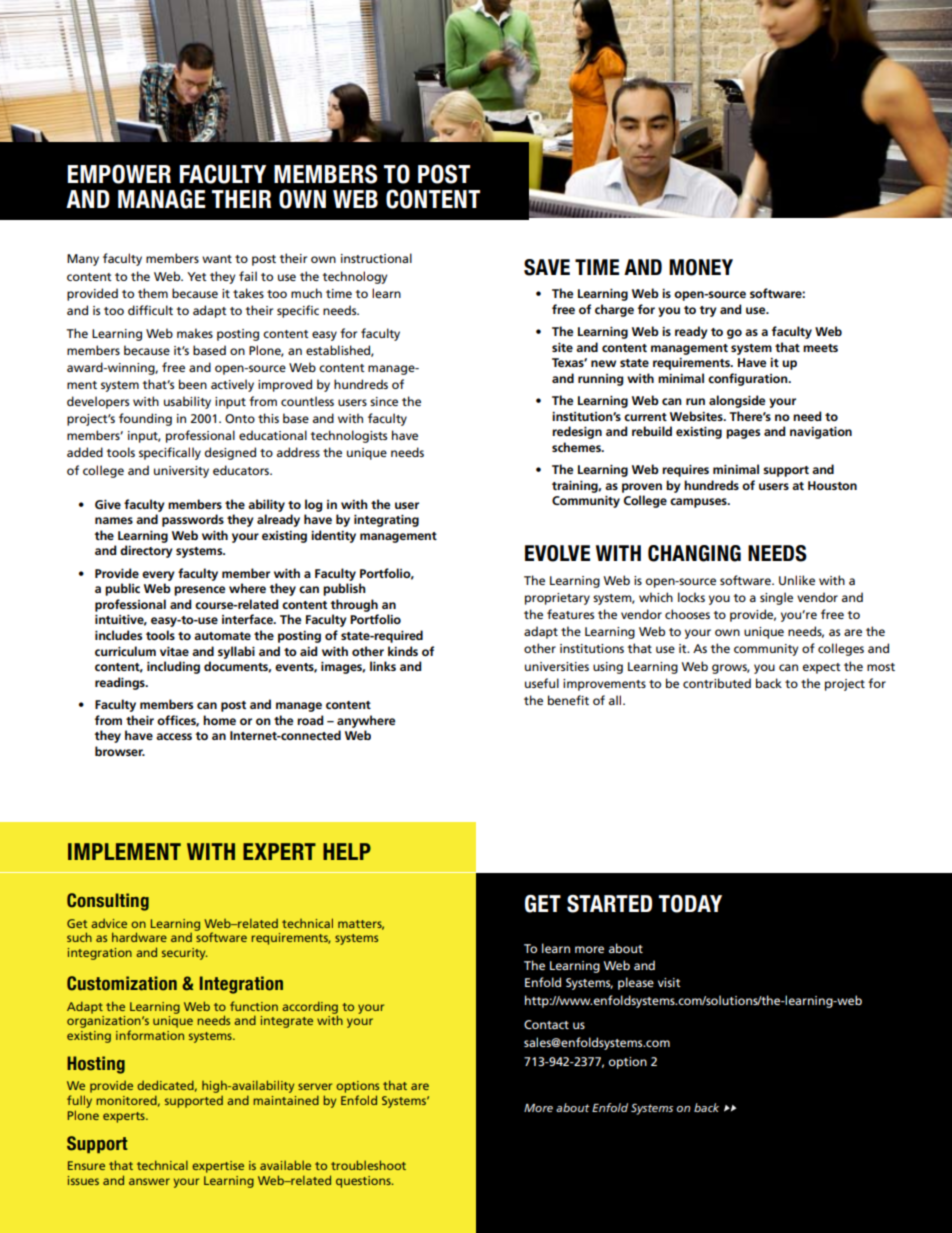 This screenshot has height=1233, width=952. Describe the element at coordinates (701, 267) in the screenshot. I see `money` at that location.
